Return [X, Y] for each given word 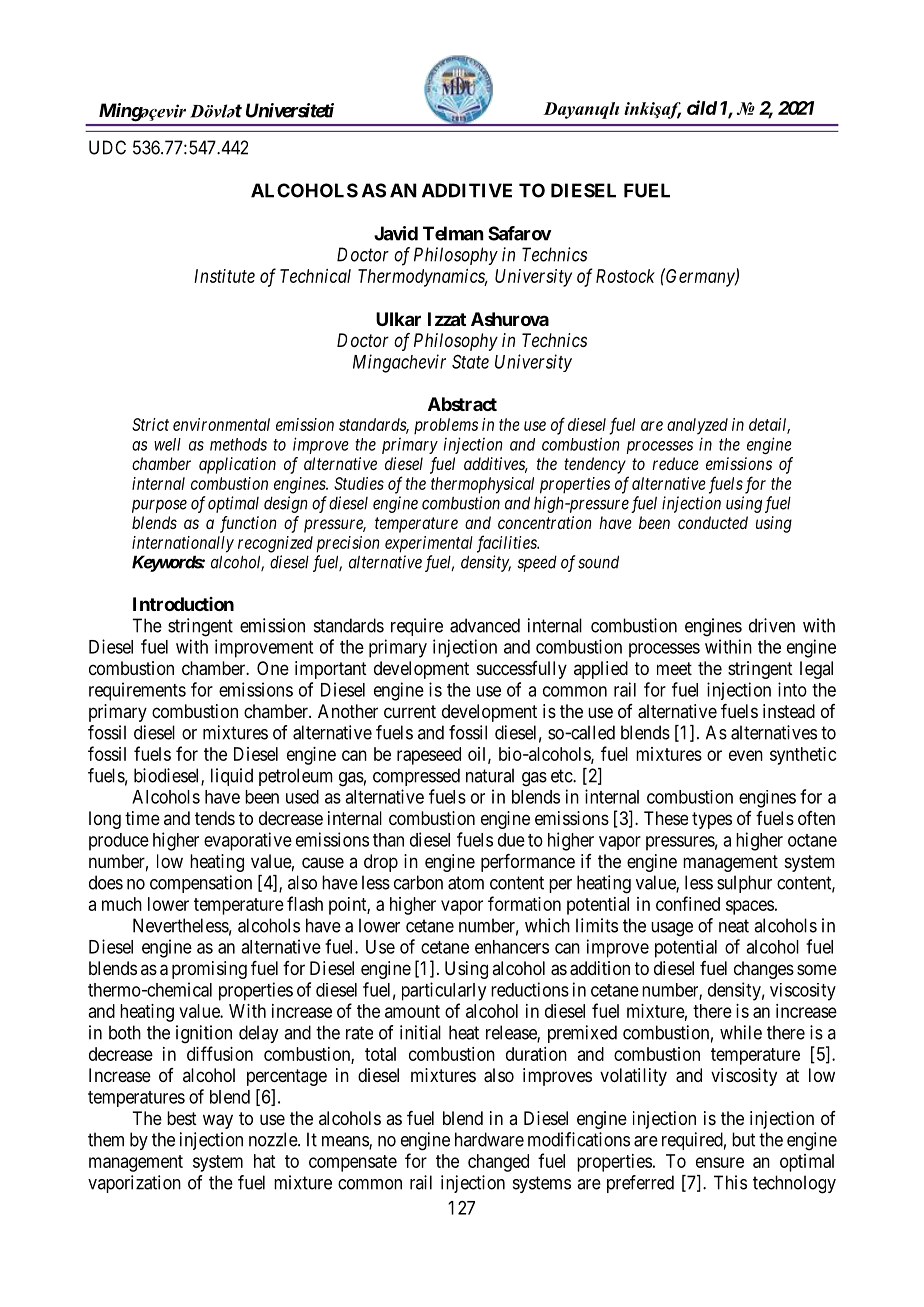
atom [466, 883]
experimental [429, 544]
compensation [201, 884]
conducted [713, 522]
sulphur [744, 884]
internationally [183, 544]
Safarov [520, 233]
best [182, 1118]
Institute [224, 276]
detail [769, 425]
